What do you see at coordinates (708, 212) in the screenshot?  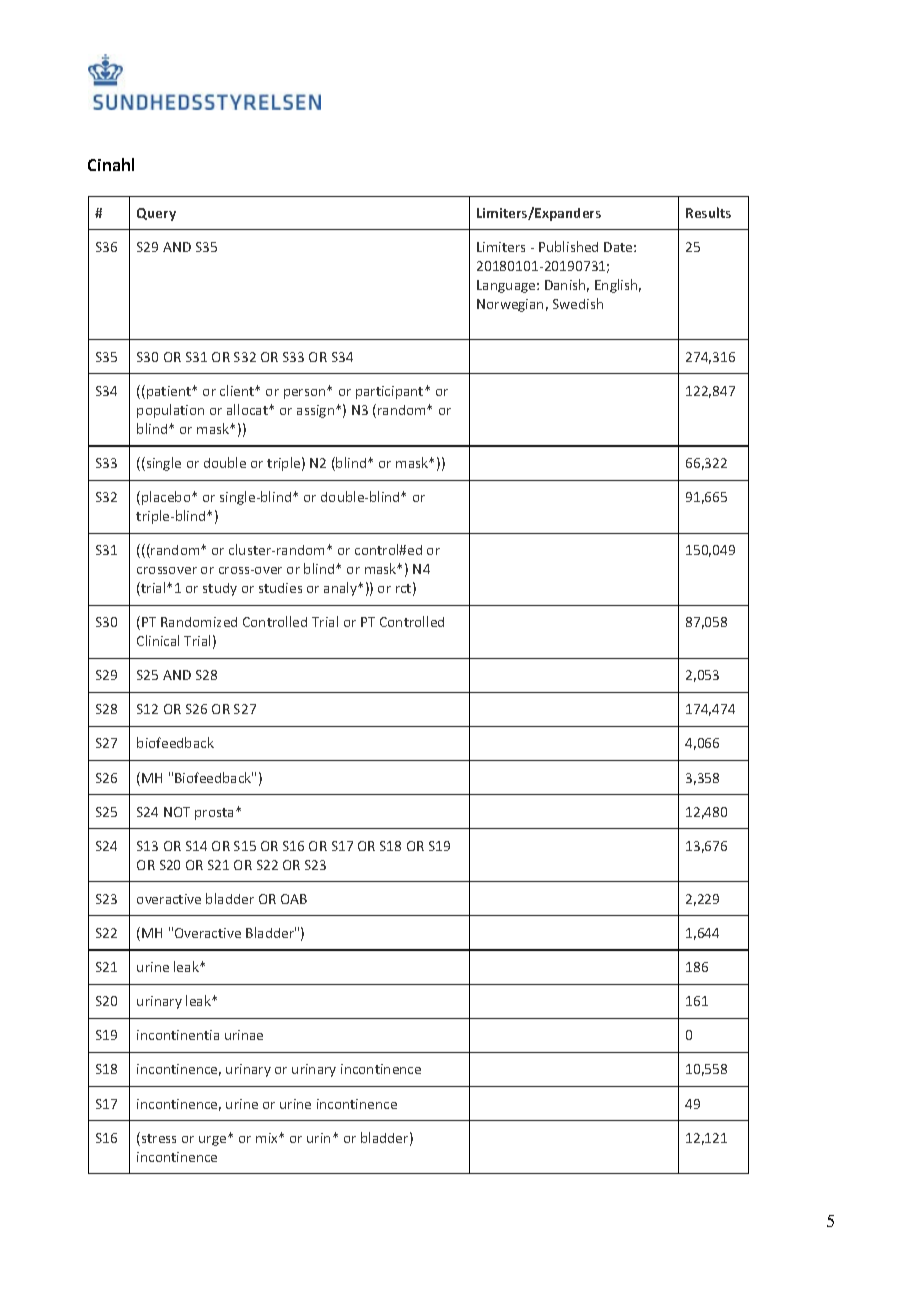 I see `Results` at bounding box center [708, 212].
